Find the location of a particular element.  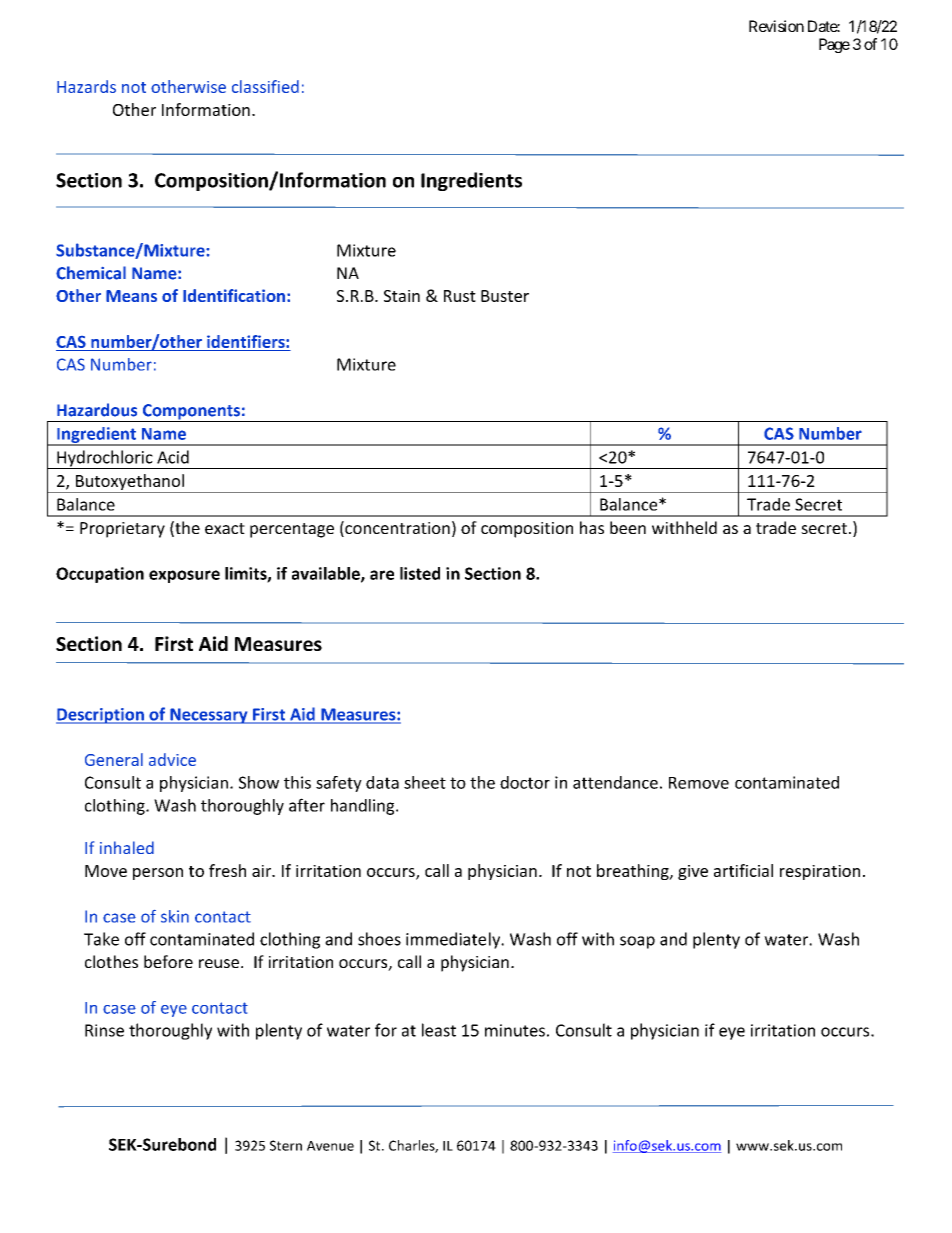

Revision is located at coordinates (776, 26).
